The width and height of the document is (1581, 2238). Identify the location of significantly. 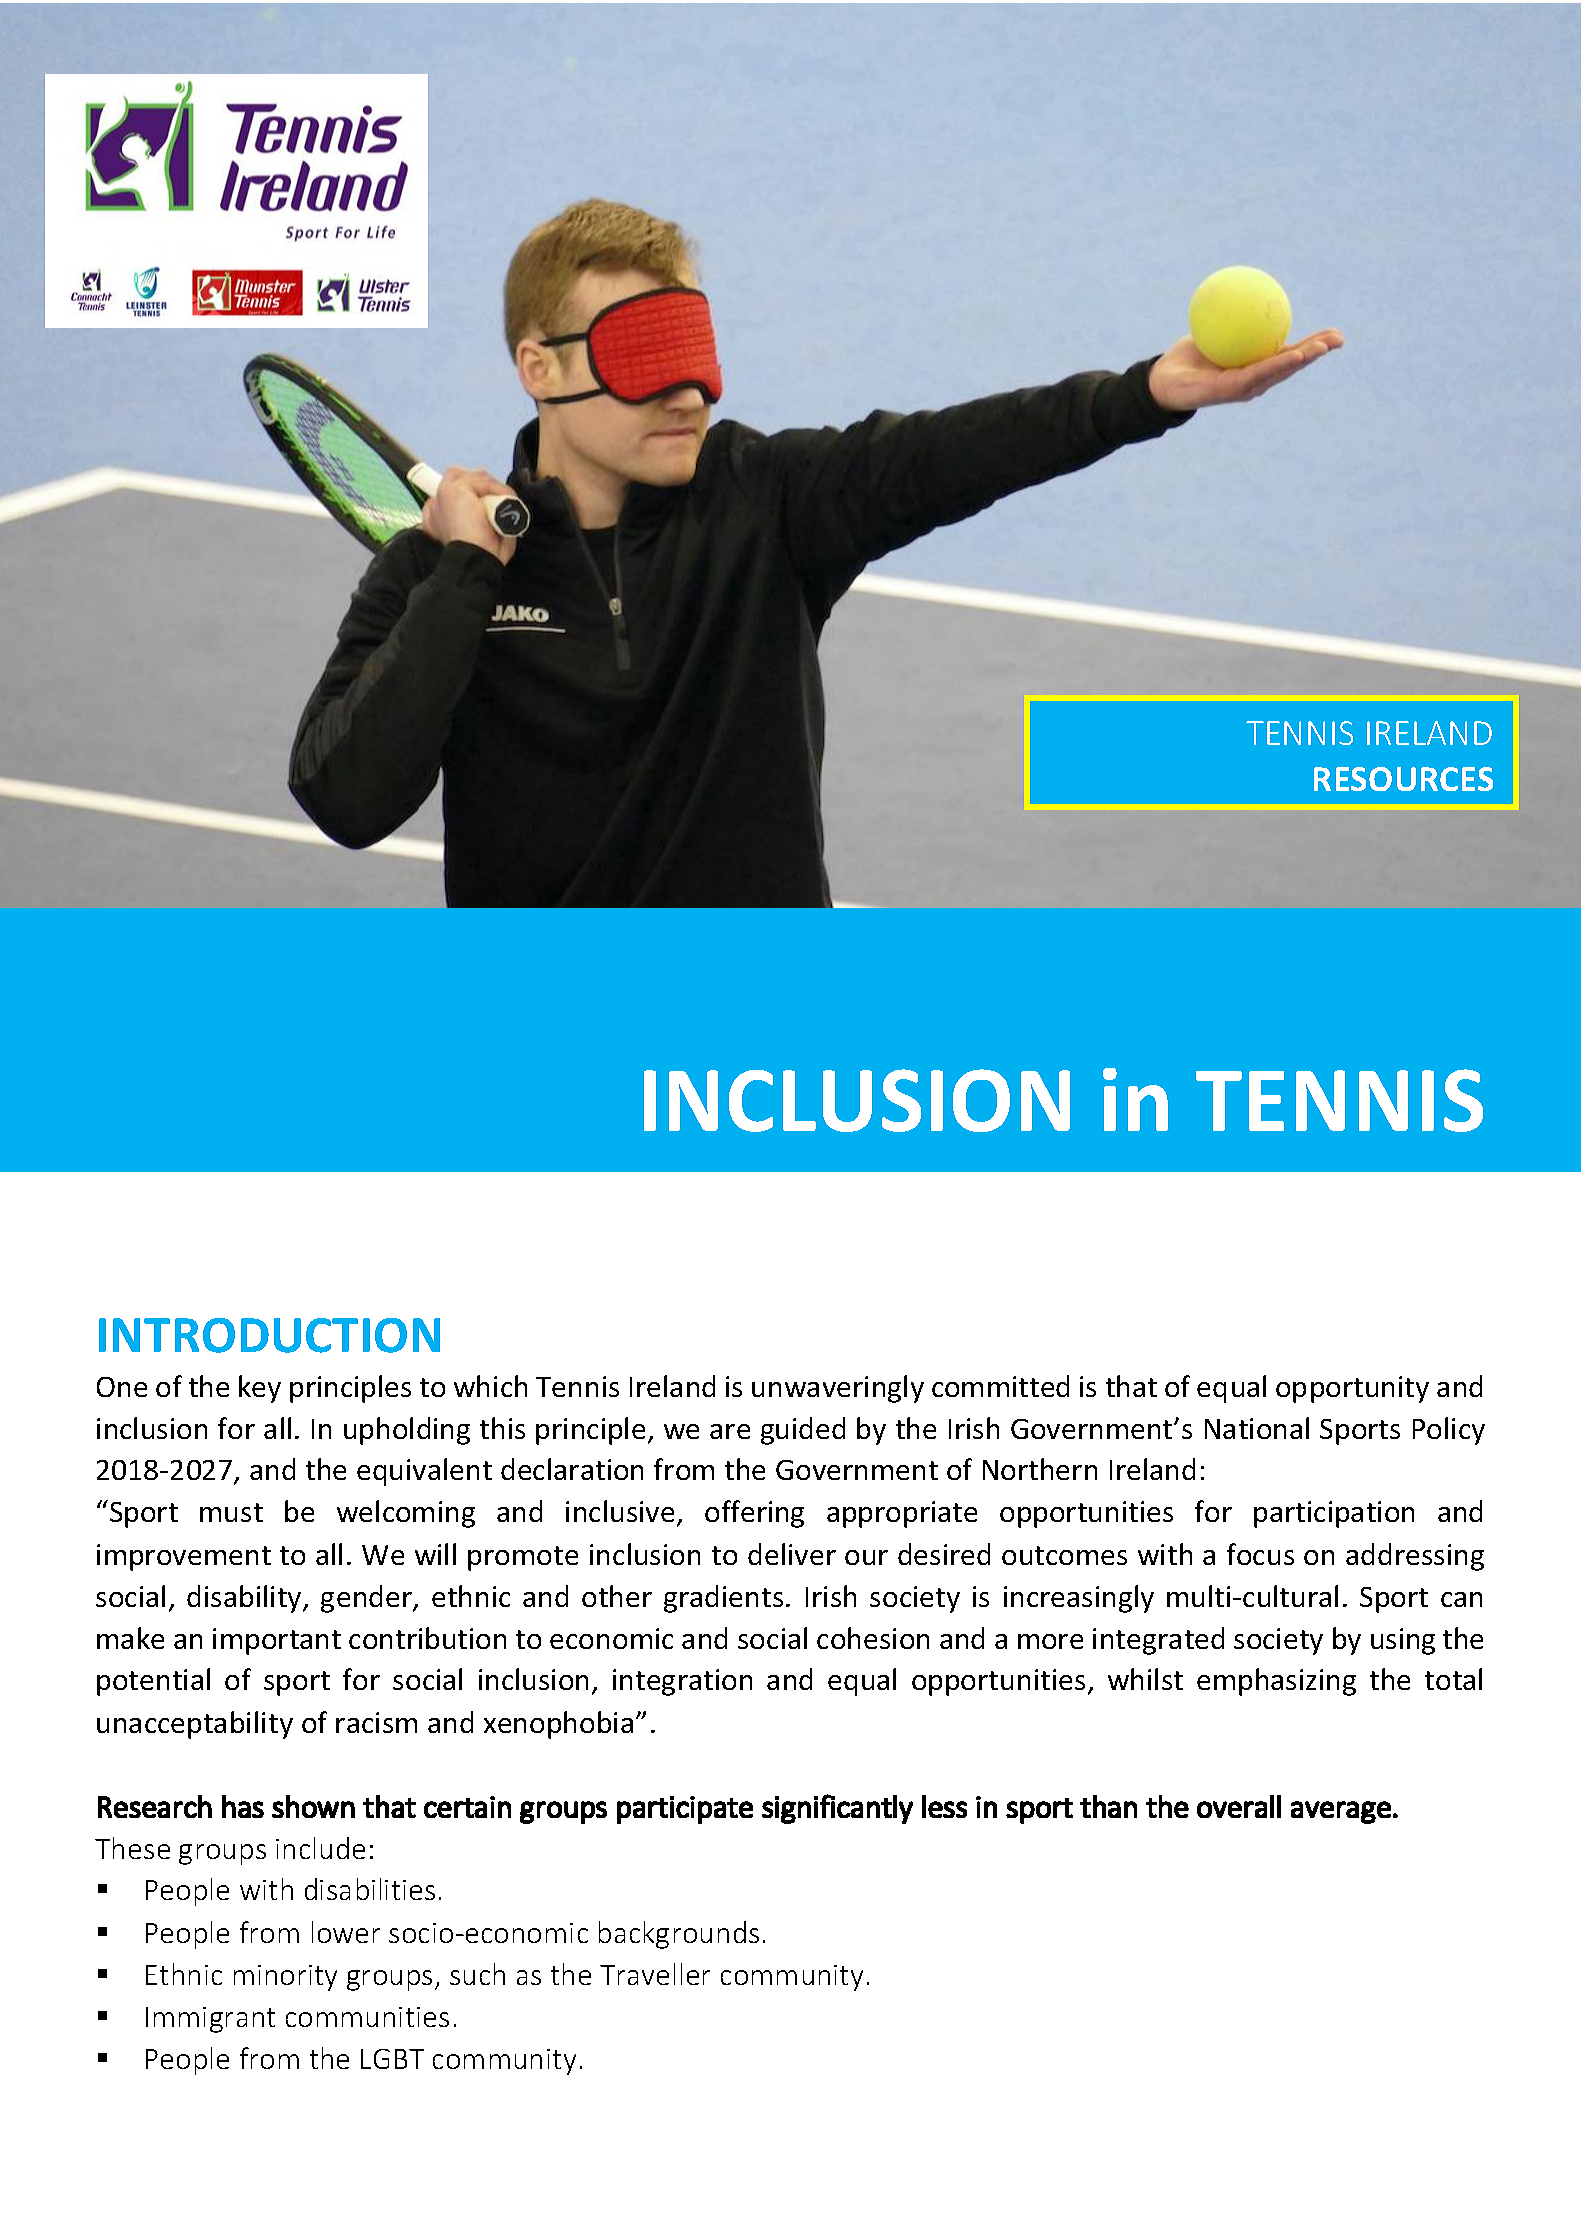
(837, 1809).
